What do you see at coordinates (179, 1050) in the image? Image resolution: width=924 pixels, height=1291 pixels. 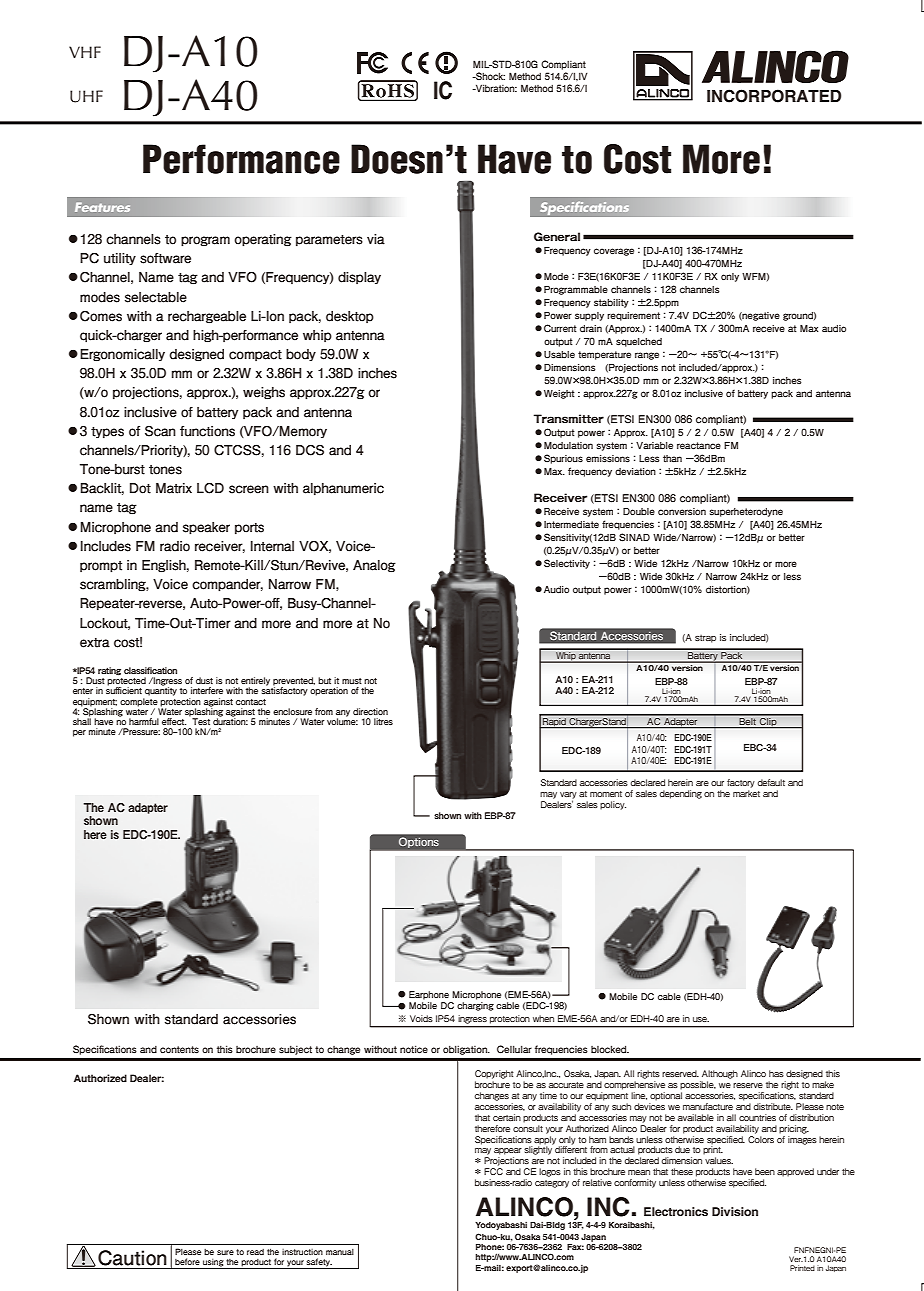 I see `contents` at bounding box center [179, 1050].
